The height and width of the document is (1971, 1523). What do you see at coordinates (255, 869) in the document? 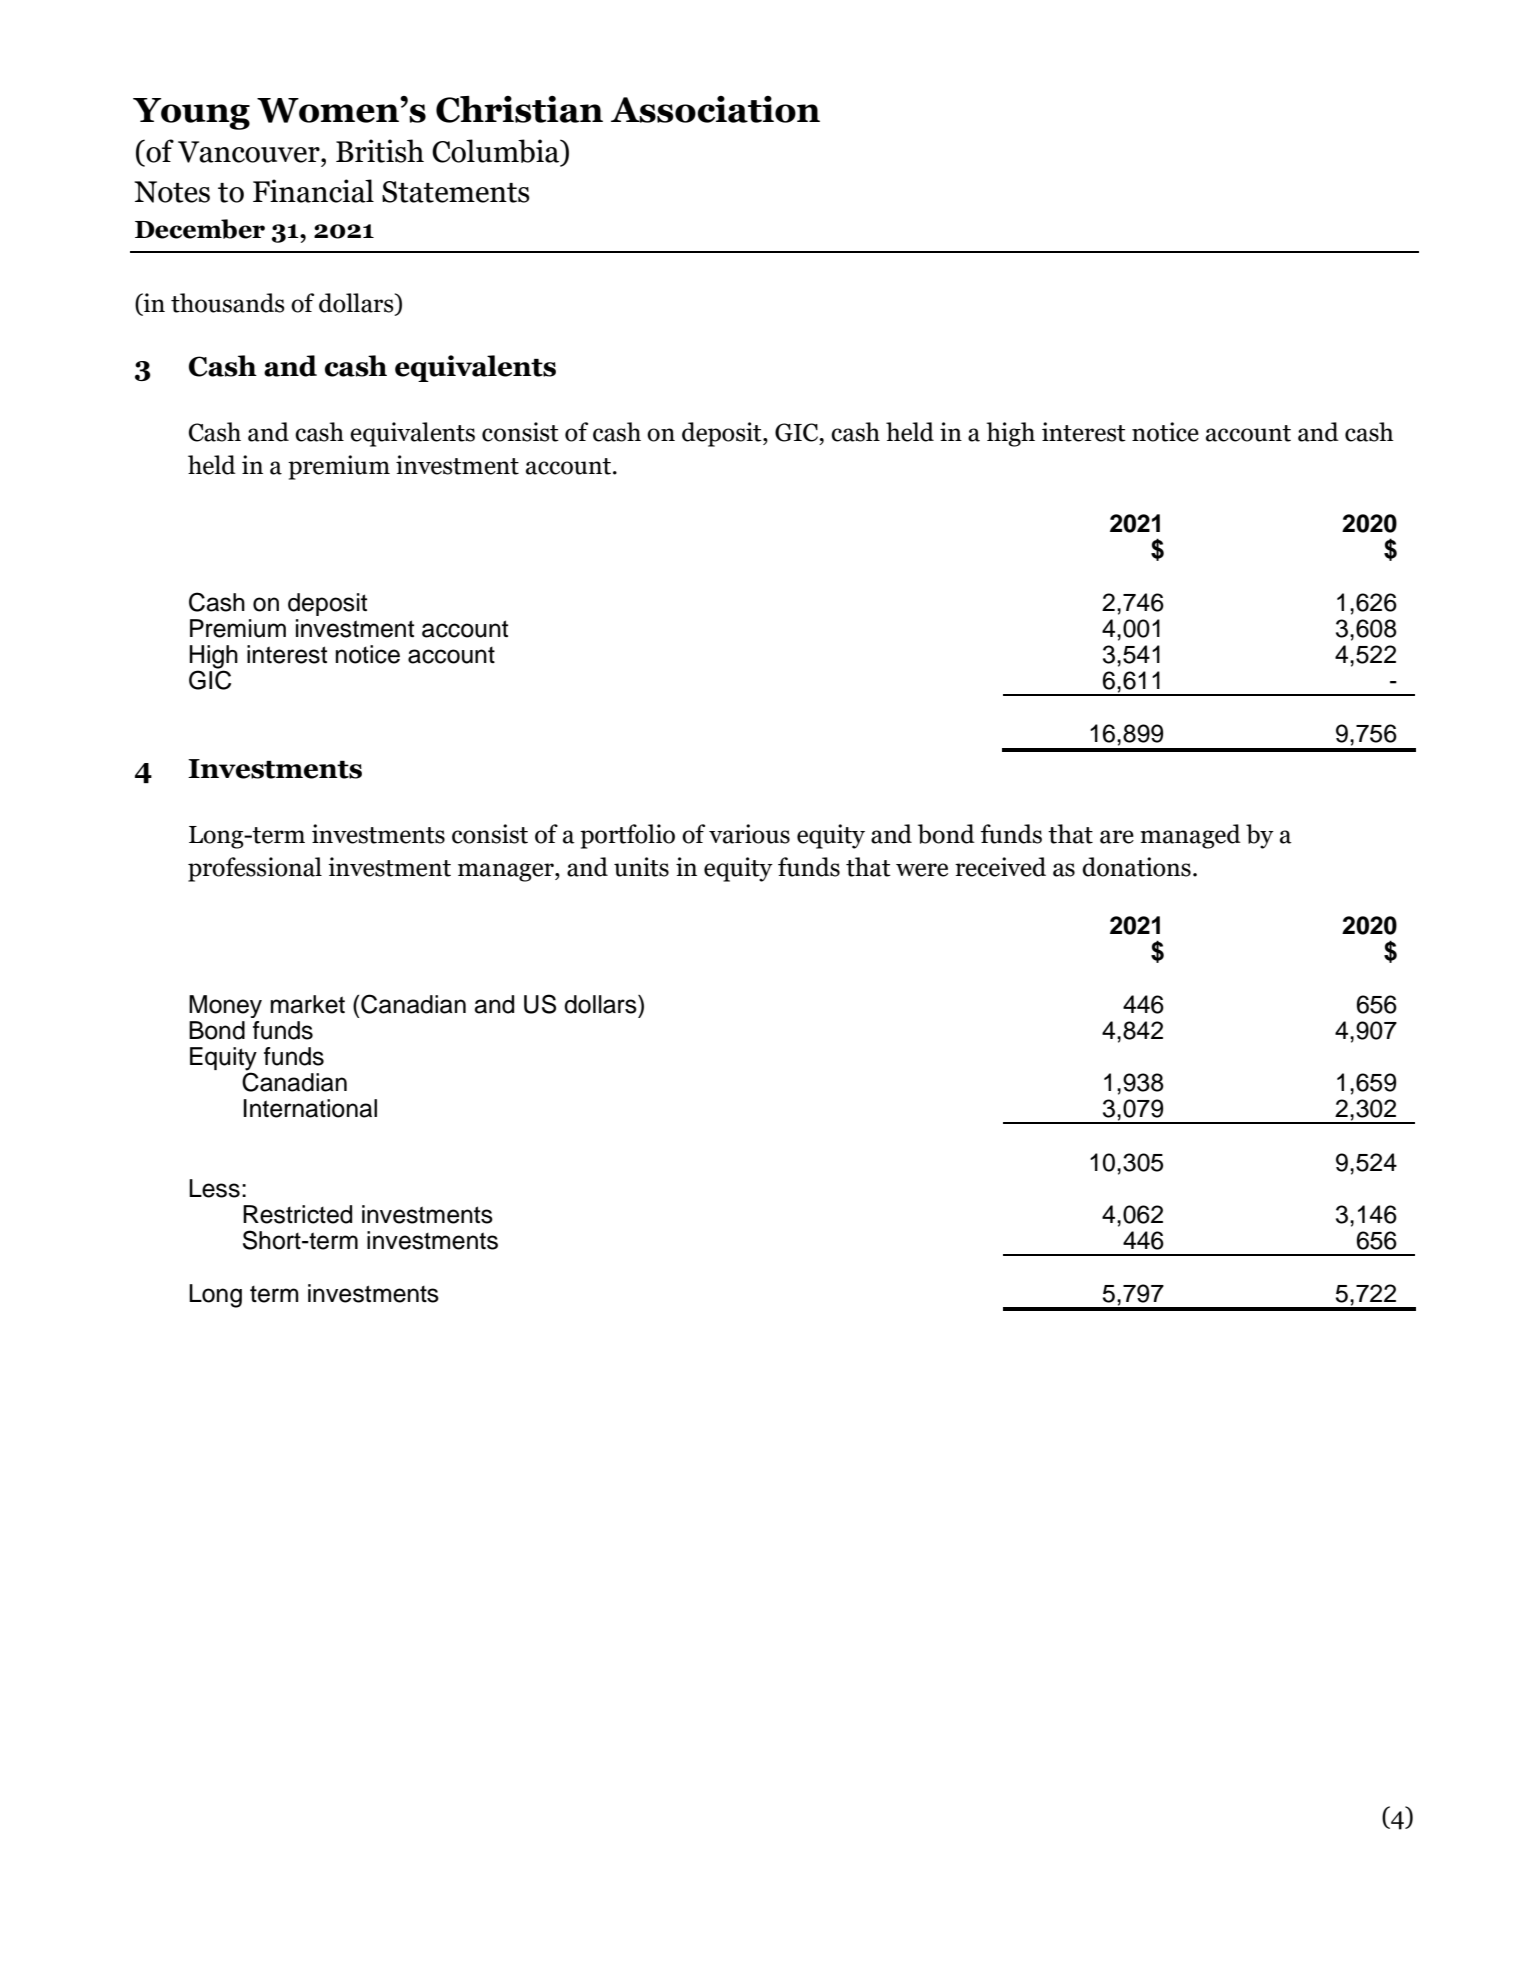
I see `professional` at bounding box center [255, 869].
